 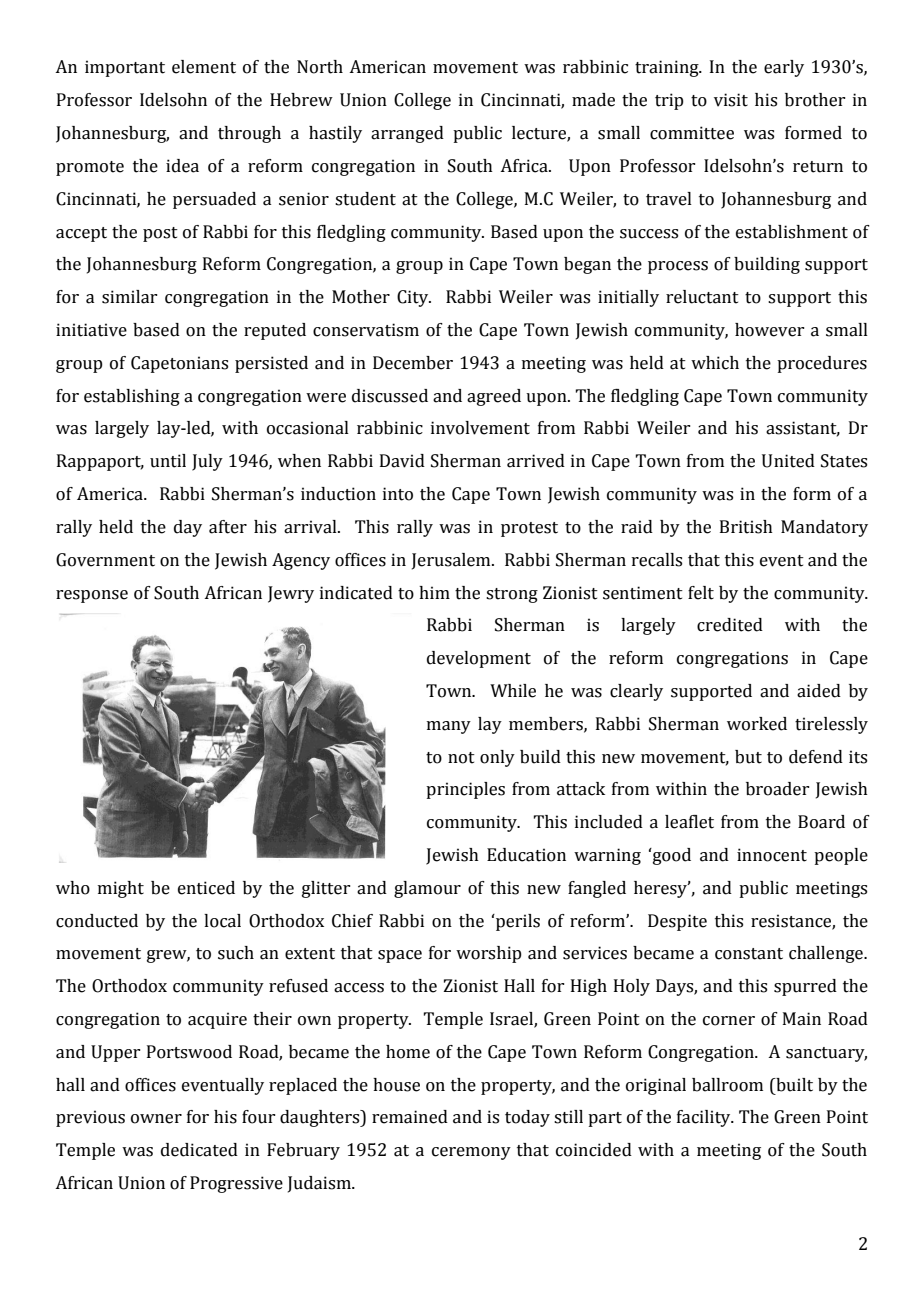 What do you see at coordinates (204, 67) in the document?
I see `element` at bounding box center [204, 67].
